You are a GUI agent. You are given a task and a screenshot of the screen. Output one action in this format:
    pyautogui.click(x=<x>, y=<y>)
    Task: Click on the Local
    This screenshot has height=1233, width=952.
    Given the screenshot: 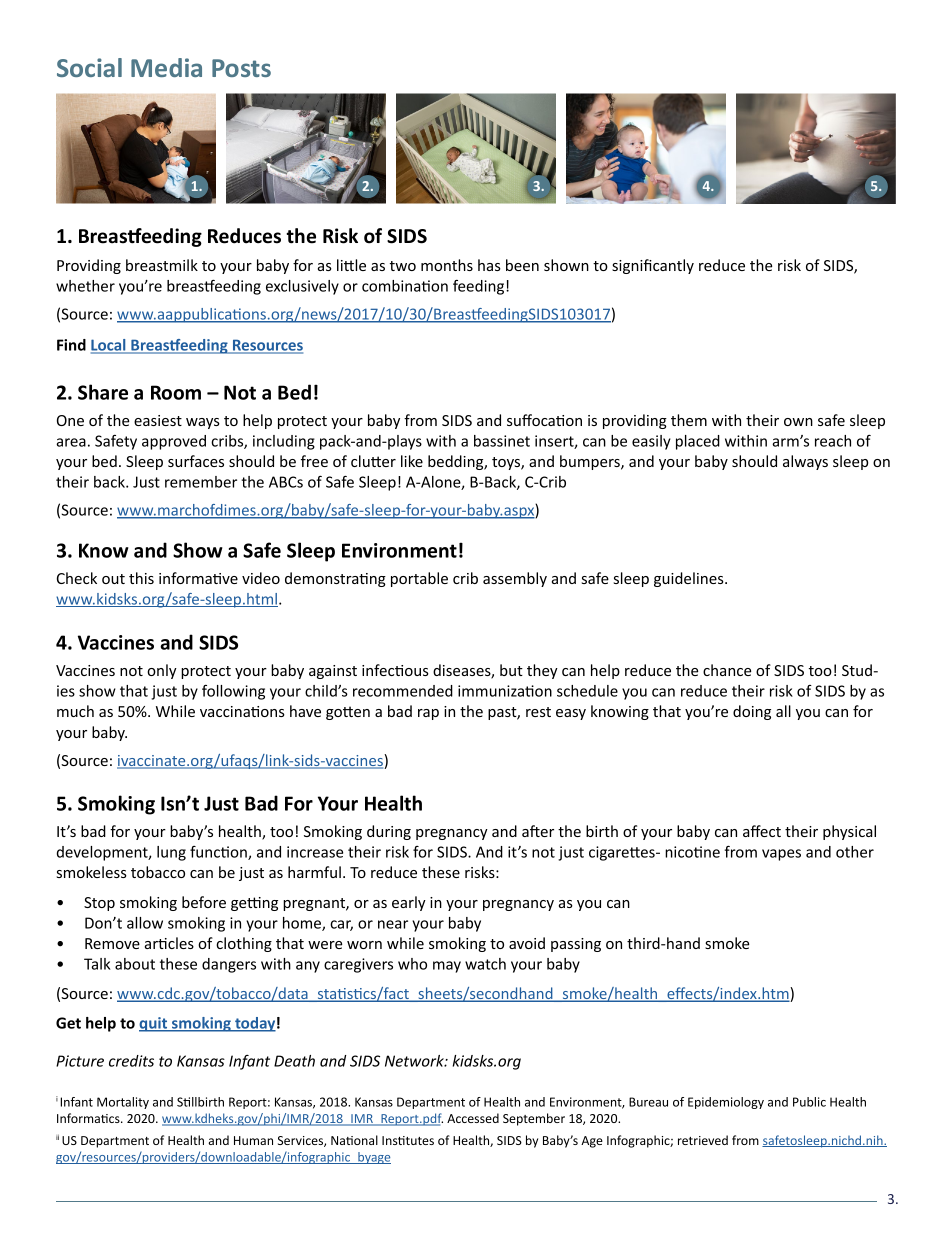 What is the action you would take?
    pyautogui.click(x=109, y=346)
